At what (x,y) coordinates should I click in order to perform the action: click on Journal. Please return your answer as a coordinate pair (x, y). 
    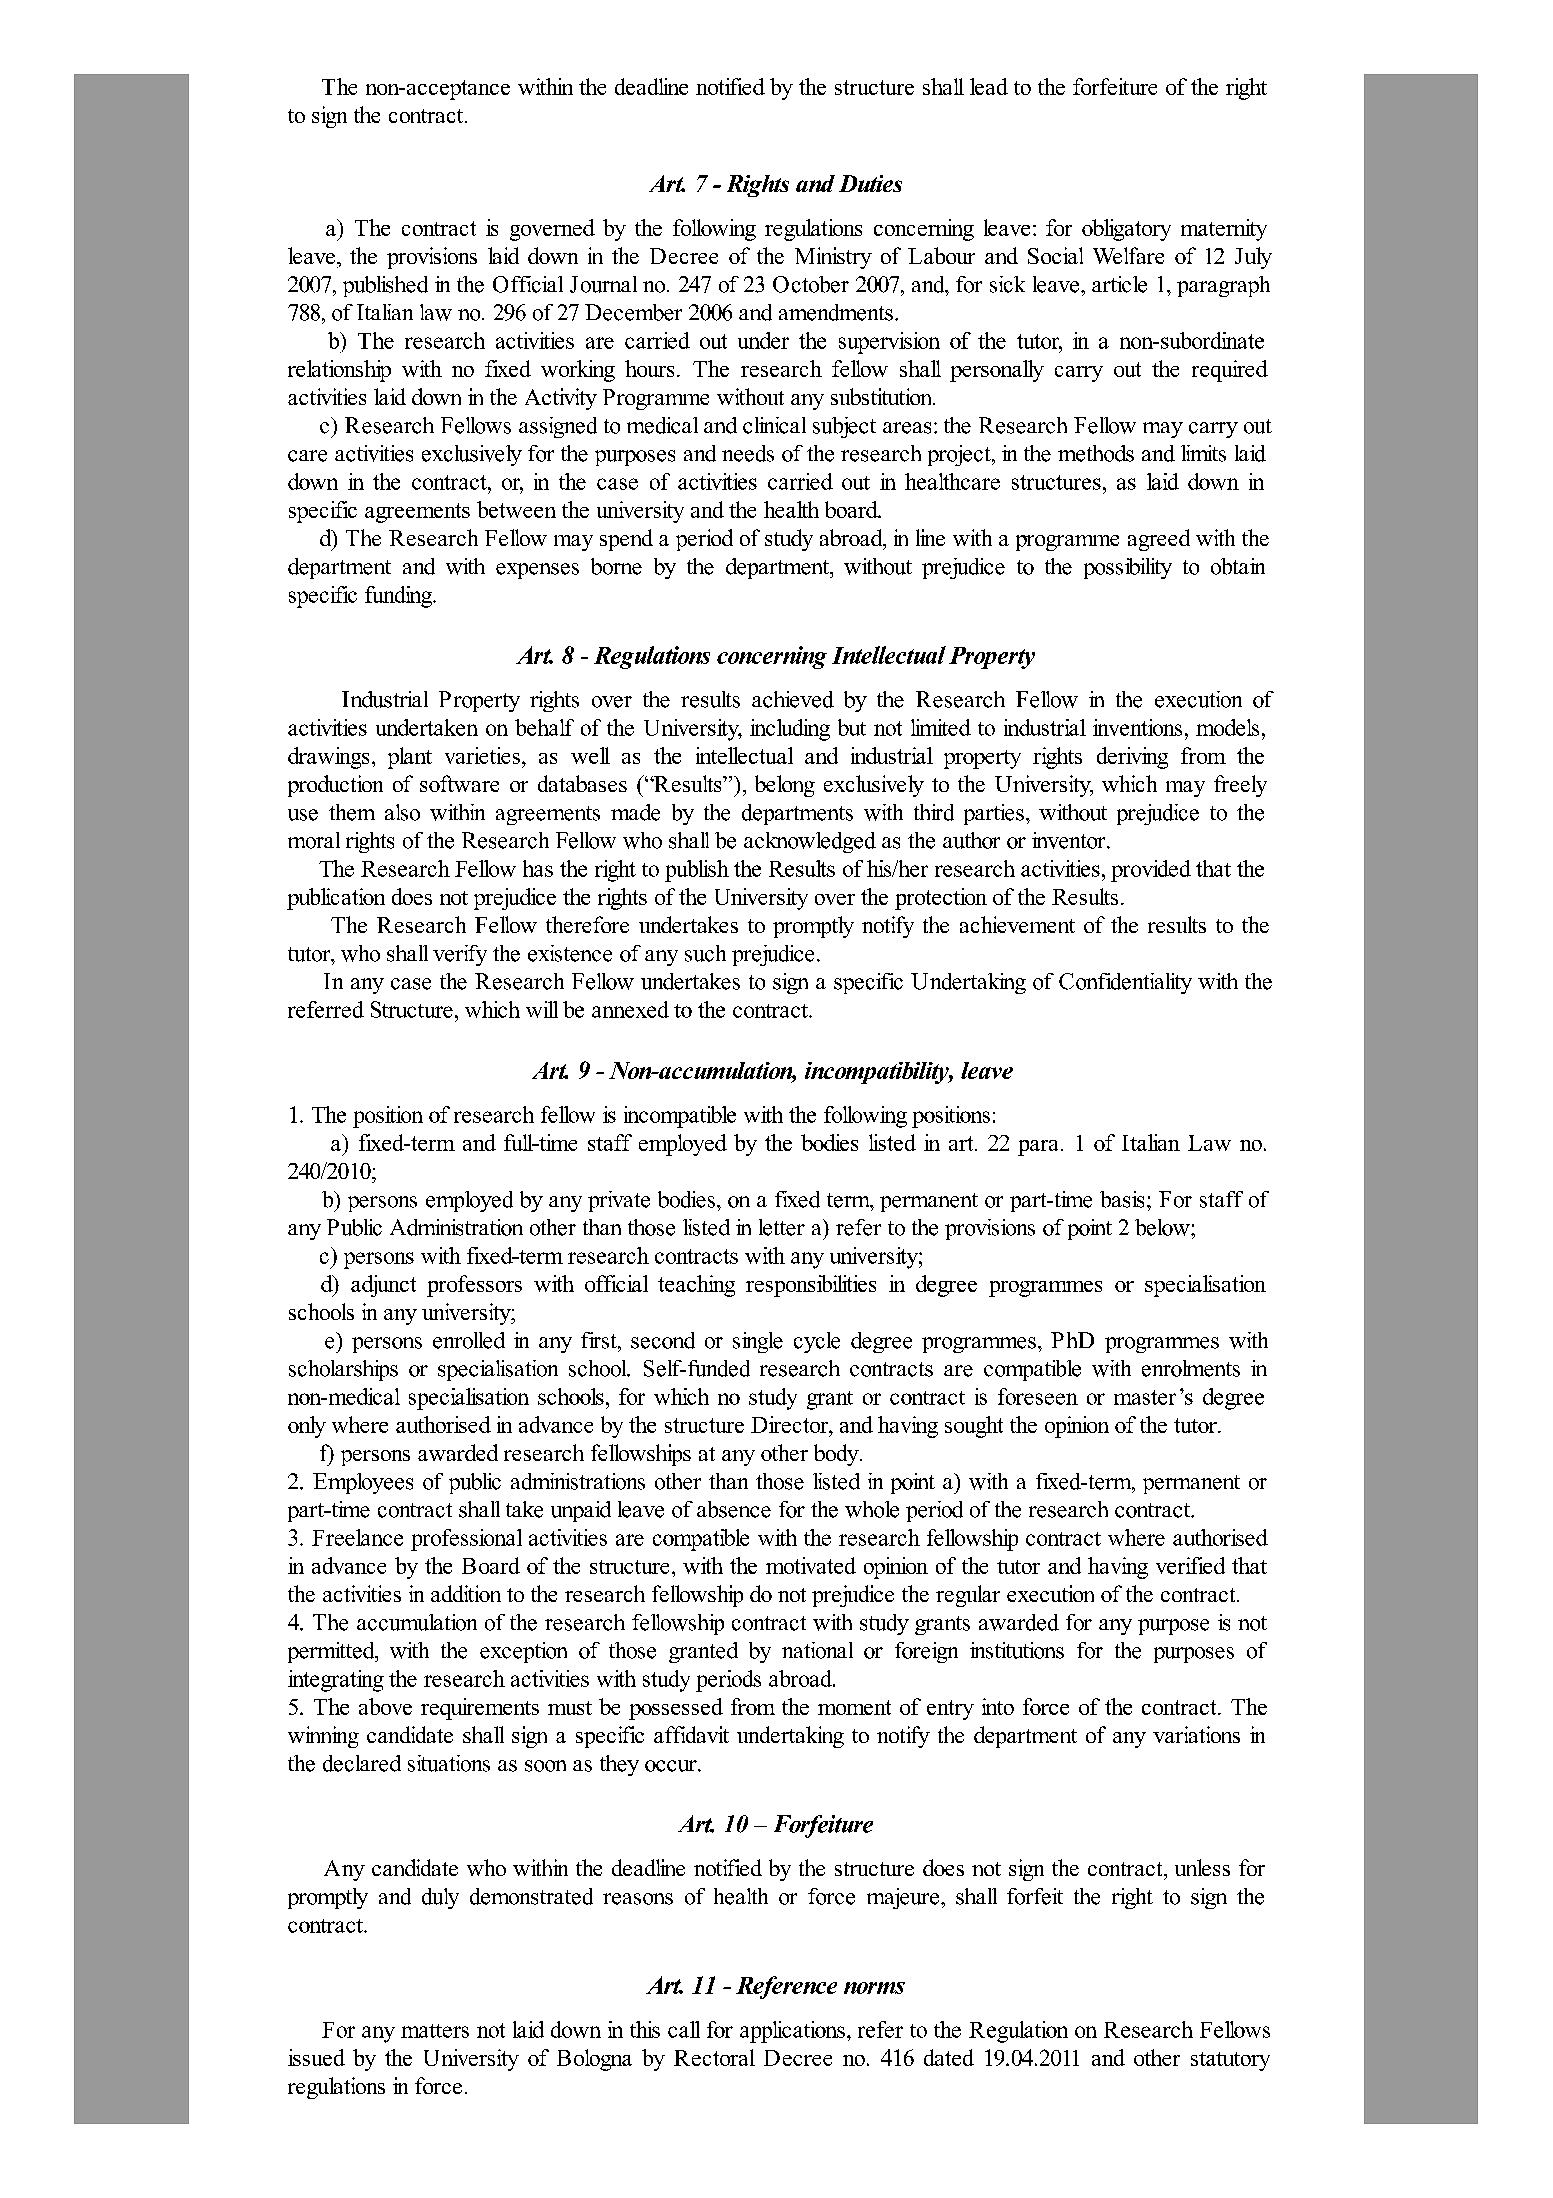
    Looking at the image, I should click on (603, 284).
